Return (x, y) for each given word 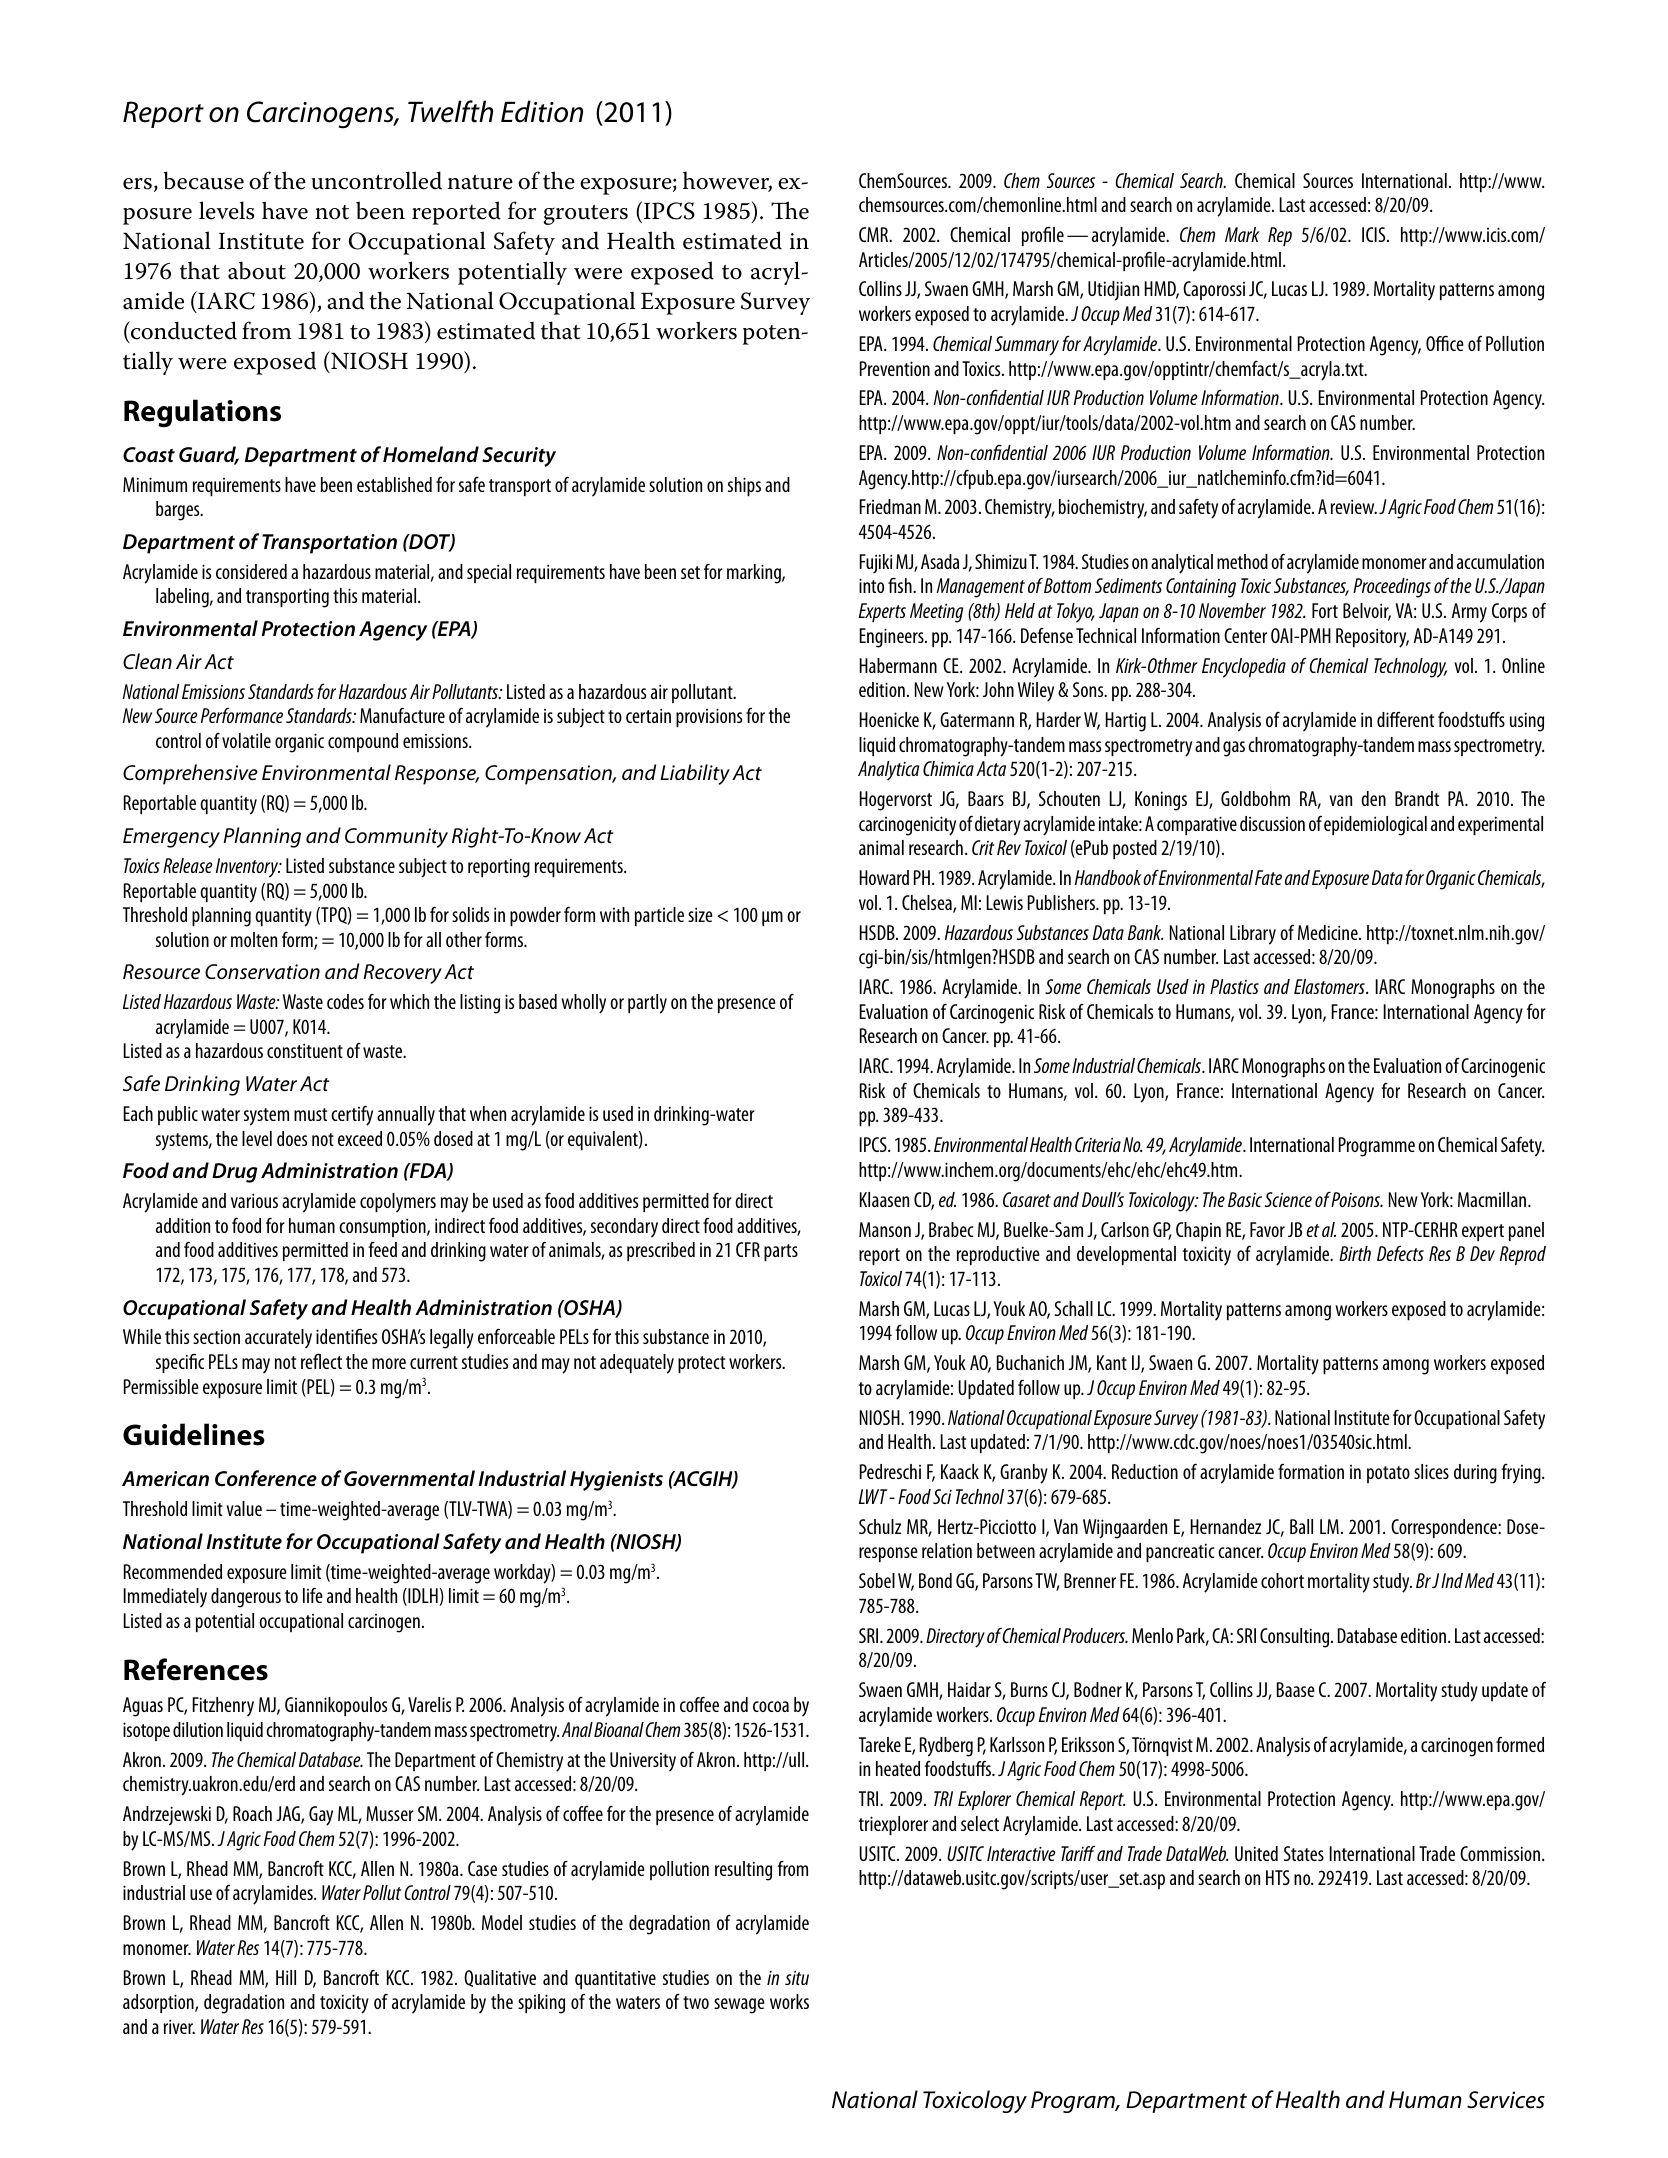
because (204, 180)
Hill (286, 1977)
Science (1288, 1199)
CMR (875, 234)
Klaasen (884, 1199)
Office (1445, 343)
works (789, 2001)
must (310, 1114)
